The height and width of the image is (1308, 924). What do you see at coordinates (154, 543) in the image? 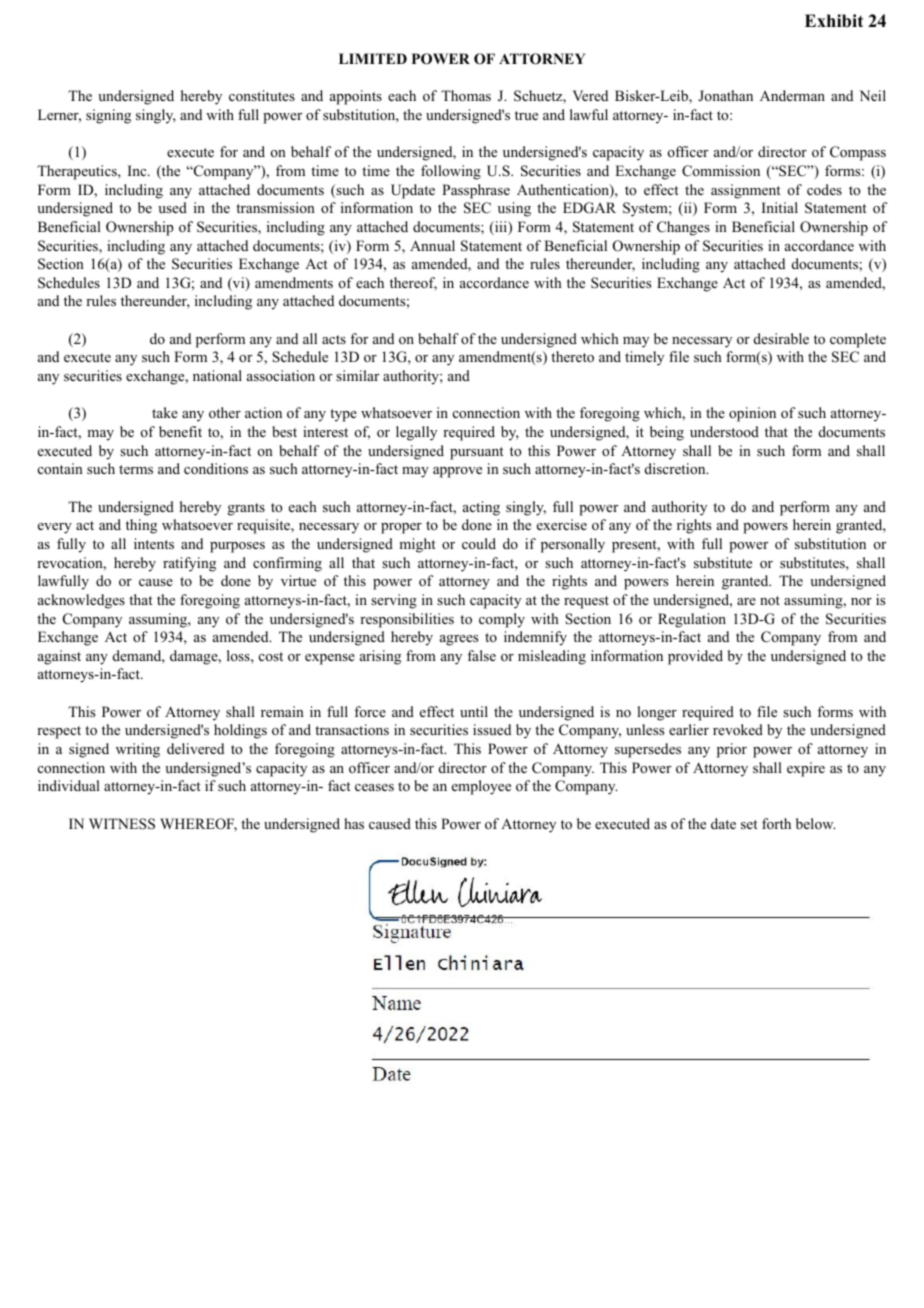
I see `intents` at bounding box center [154, 543].
